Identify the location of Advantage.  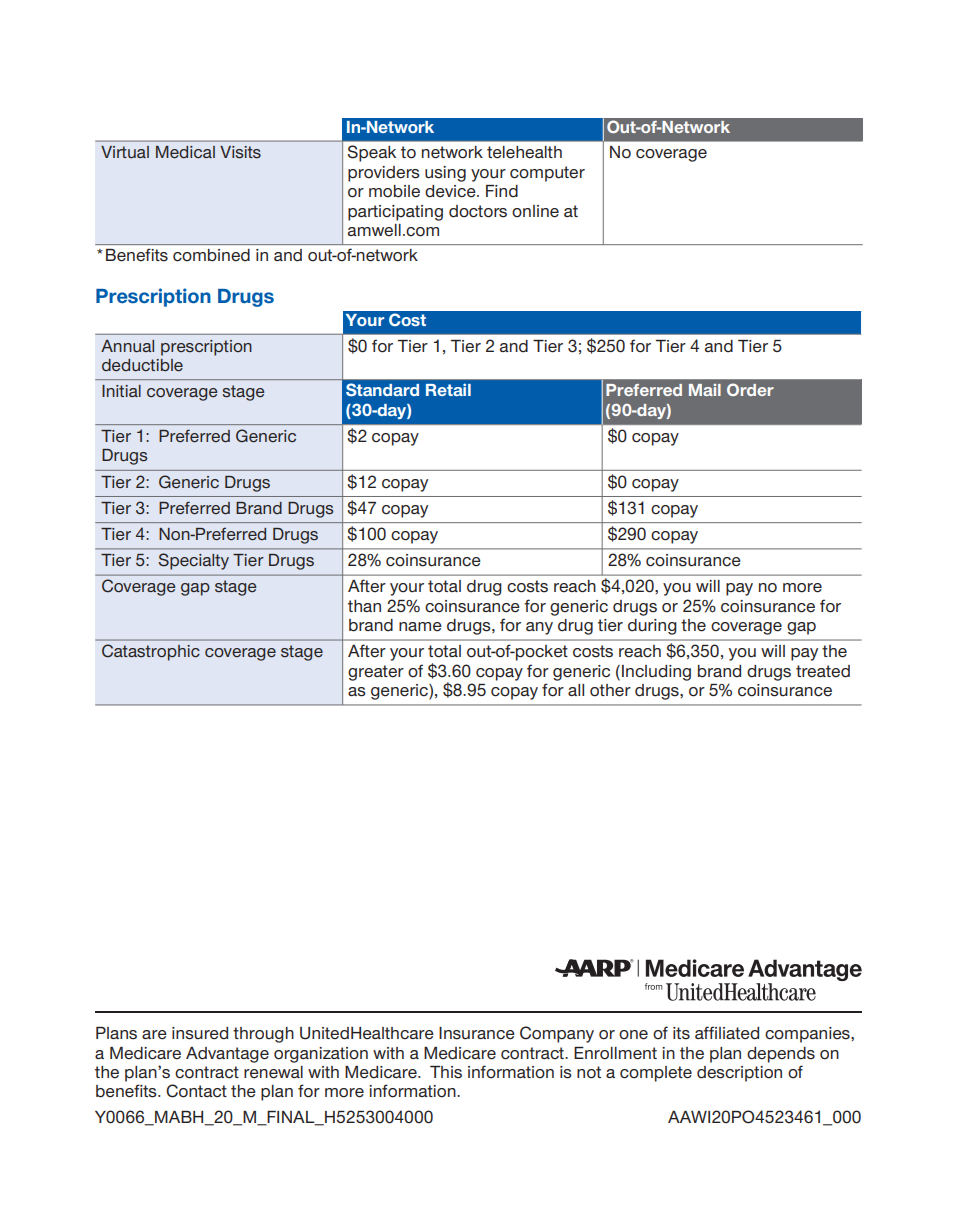
(227, 1055).
